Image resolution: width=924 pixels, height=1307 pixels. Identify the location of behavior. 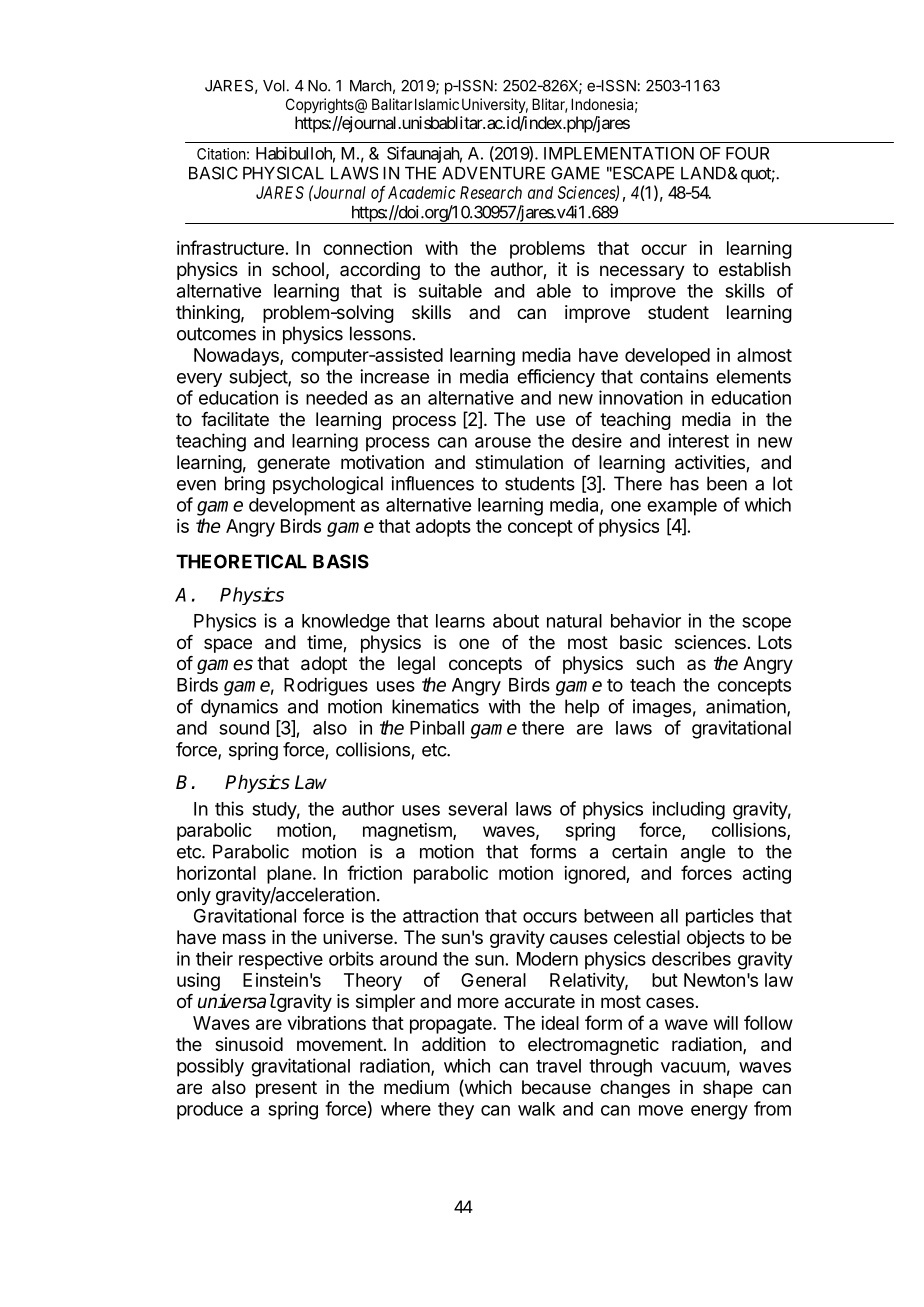
(646, 620).
